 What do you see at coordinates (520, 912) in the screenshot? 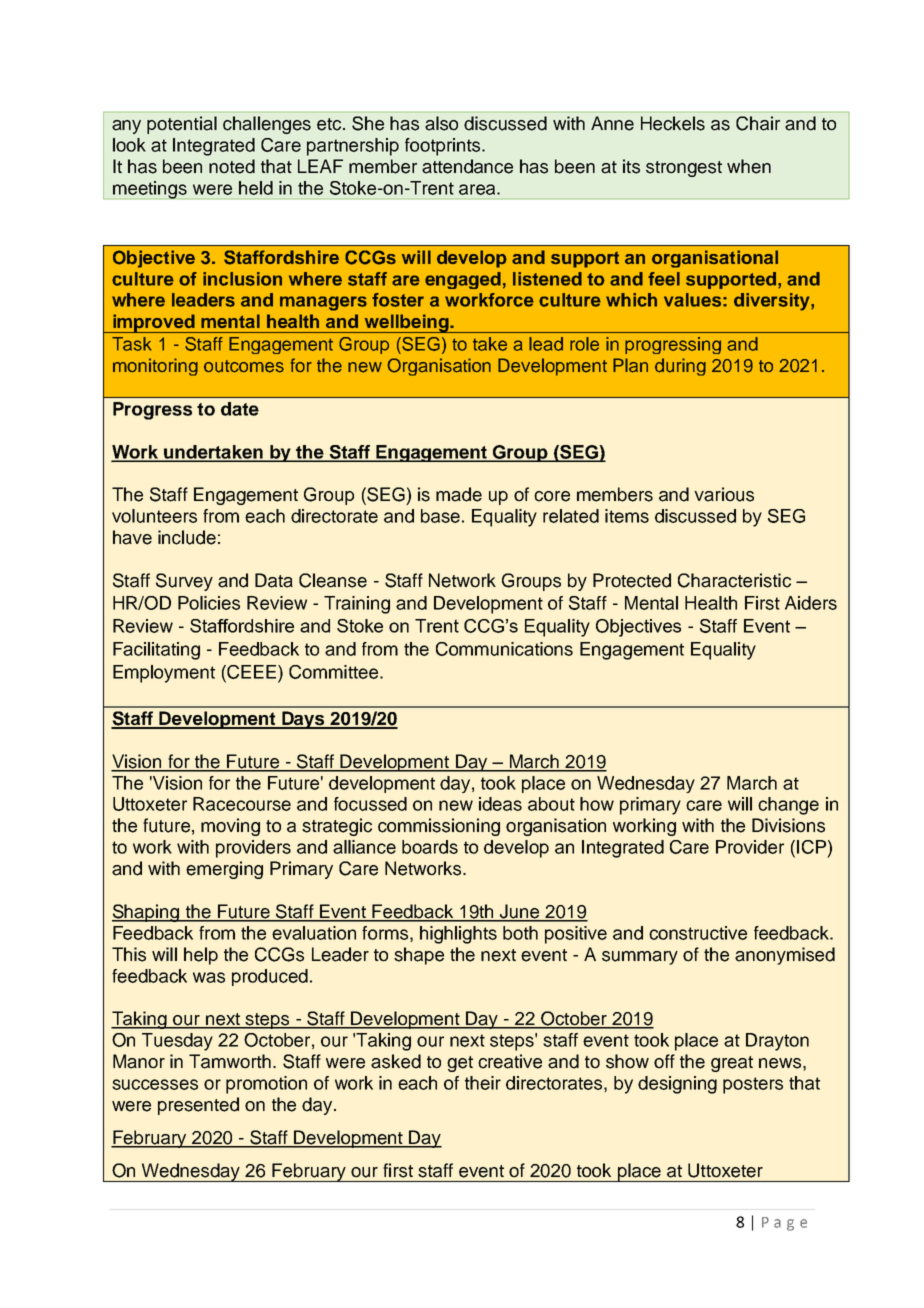
I see `June` at bounding box center [520, 912].
